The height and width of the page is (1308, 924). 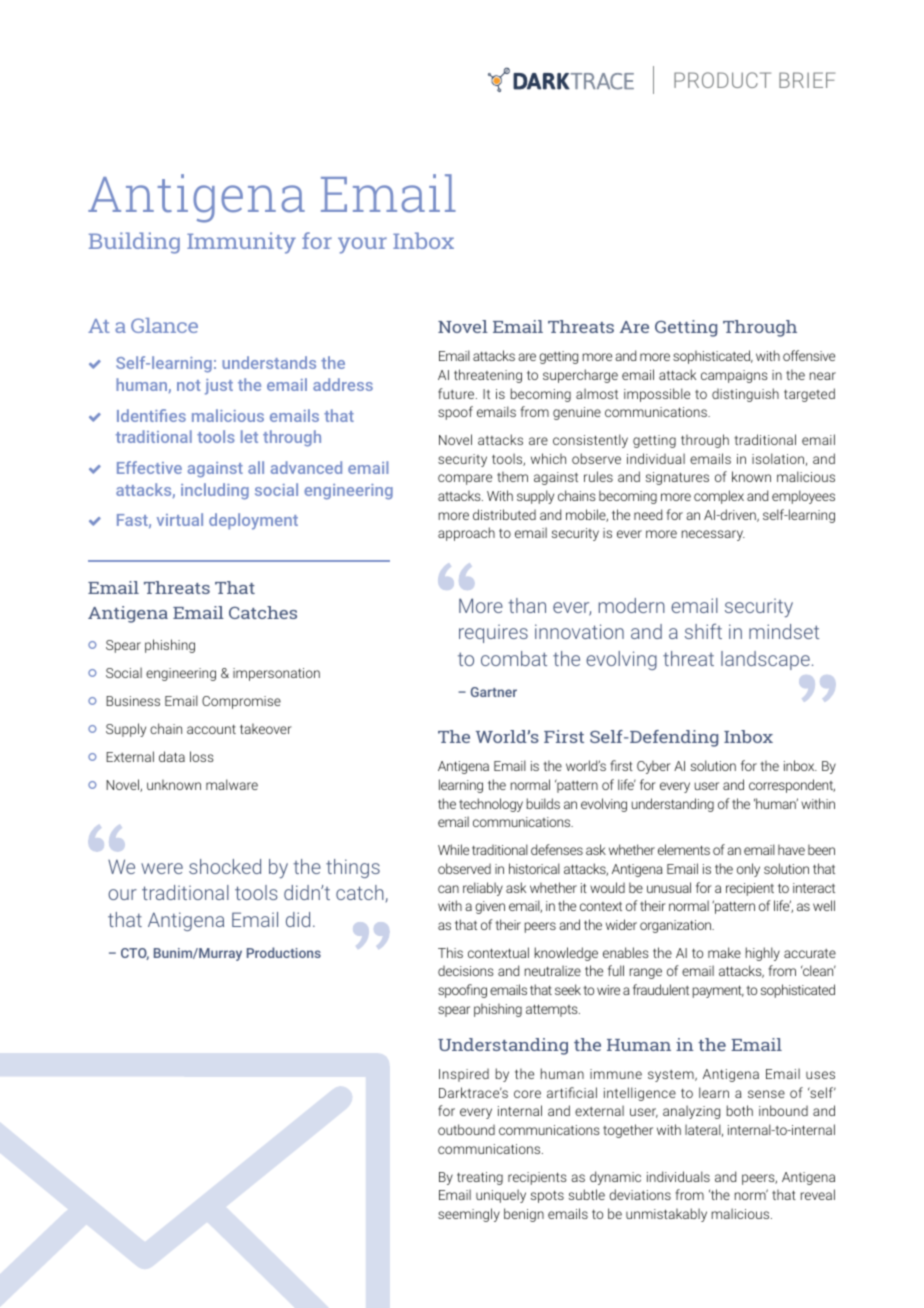 What do you see at coordinates (469, 1215) in the page?
I see `seemingly` at bounding box center [469, 1215].
